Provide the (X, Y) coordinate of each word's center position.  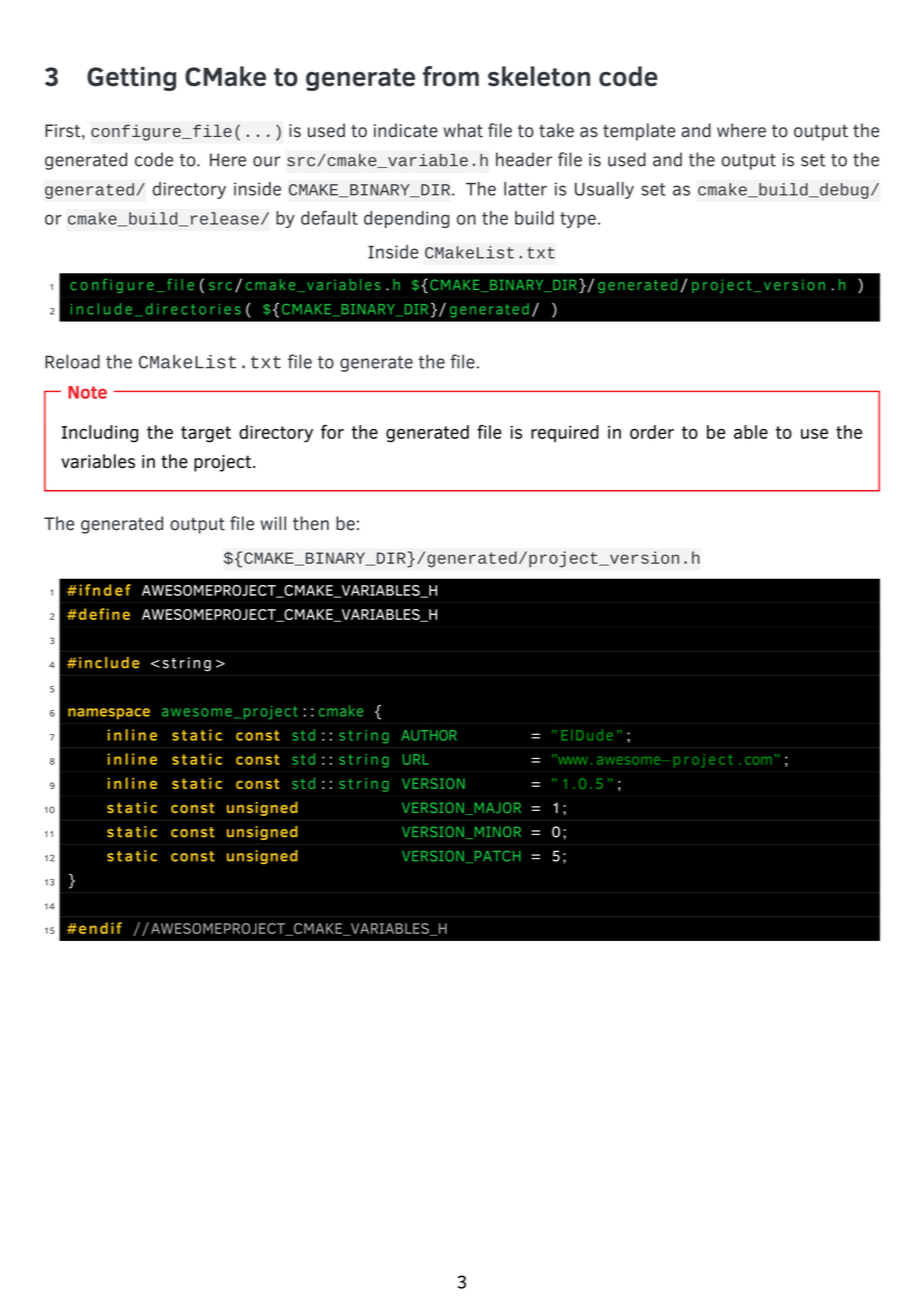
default (329, 217)
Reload (72, 361)
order (652, 432)
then (311, 523)
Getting (131, 78)
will (273, 523)
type (578, 220)
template (639, 132)
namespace (109, 714)
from (451, 76)
